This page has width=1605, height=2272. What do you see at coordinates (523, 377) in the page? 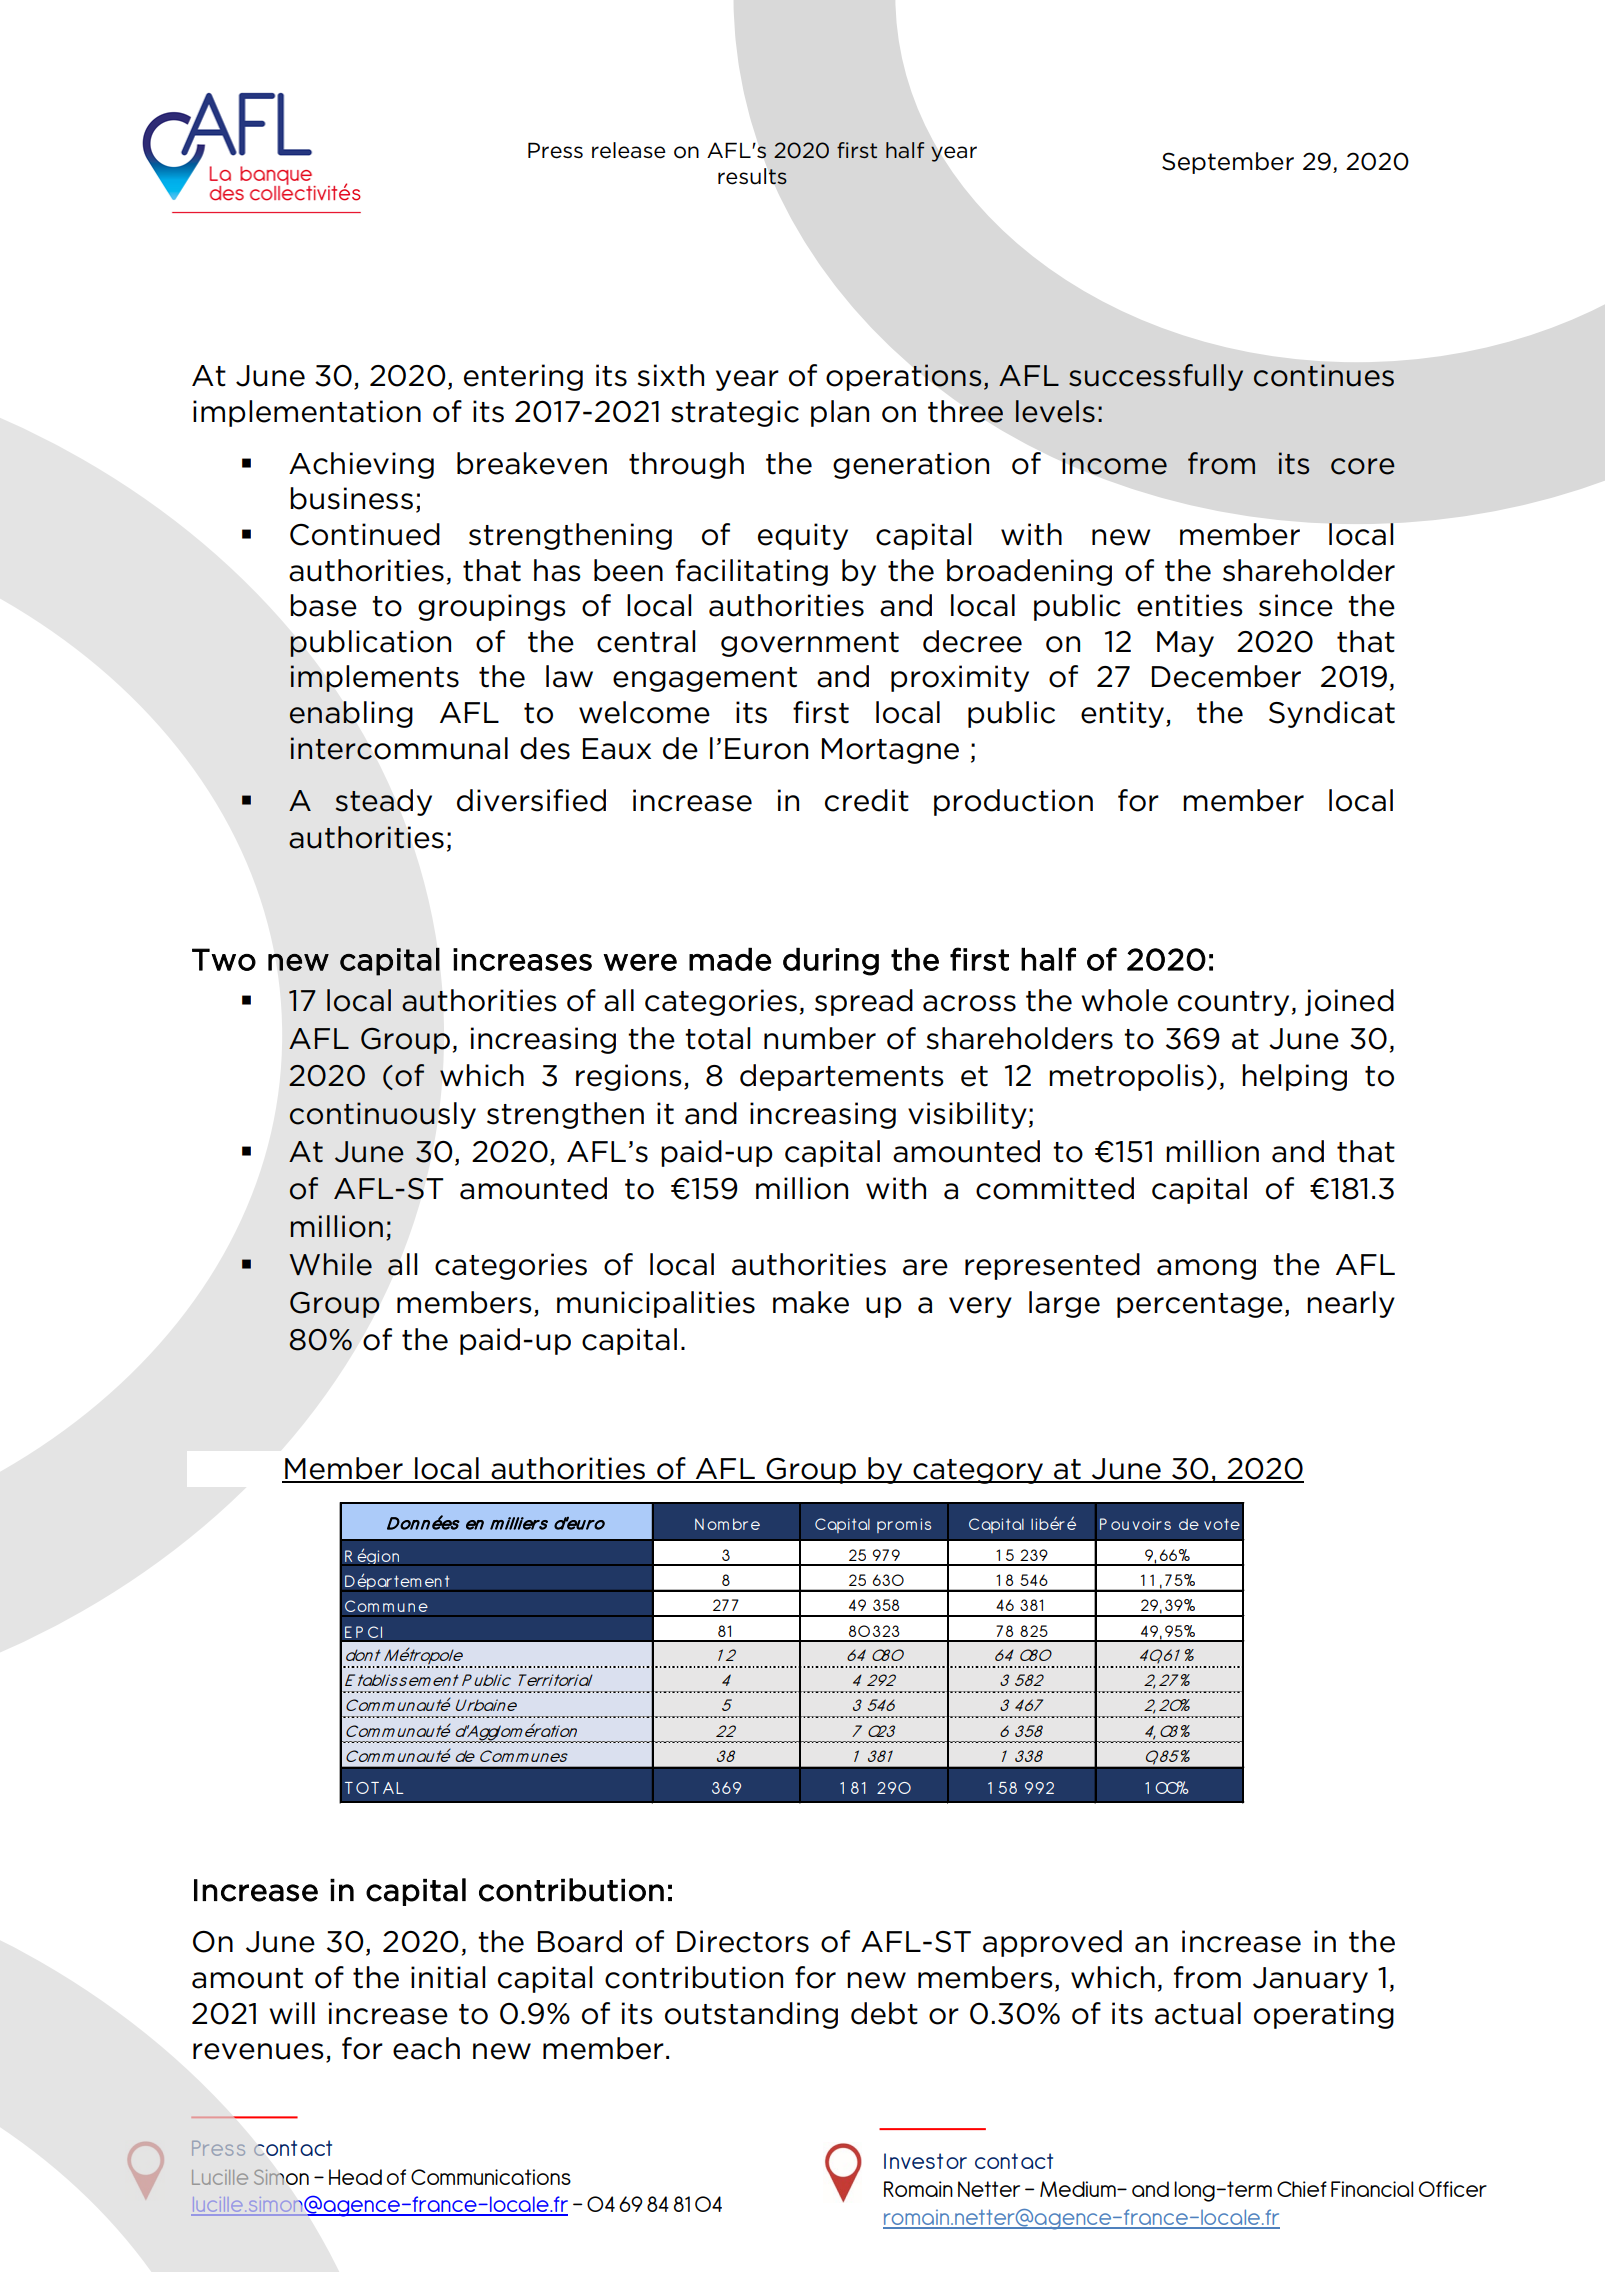
I see `entering` at bounding box center [523, 377].
